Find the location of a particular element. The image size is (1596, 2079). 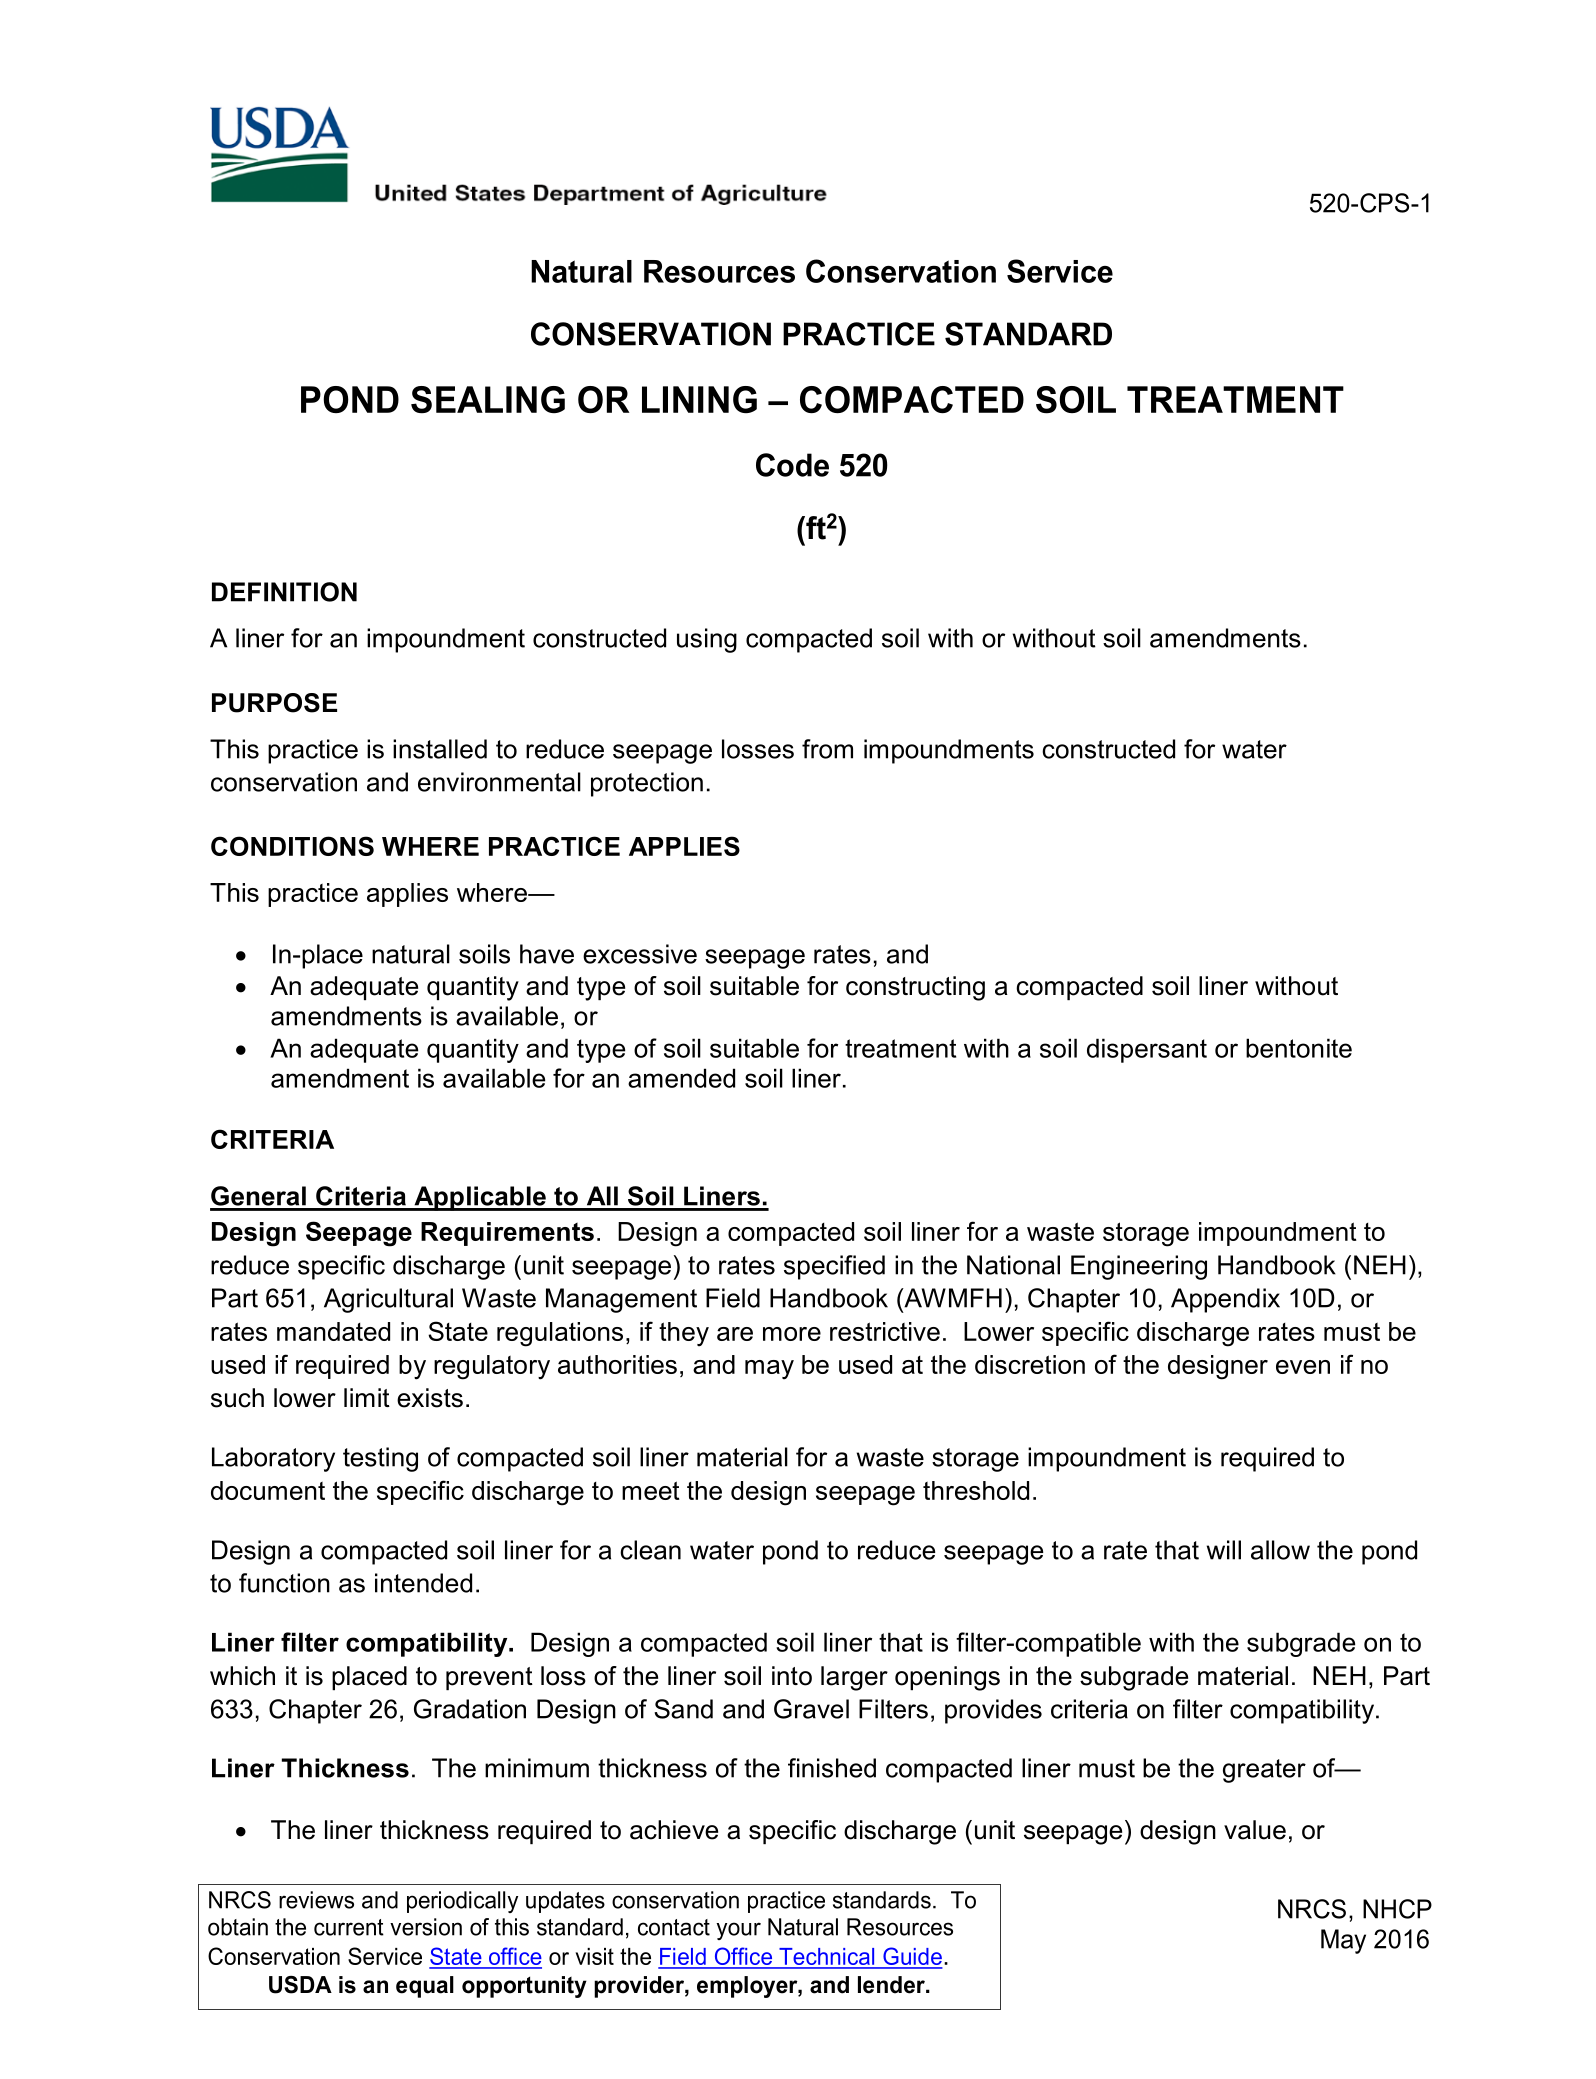

Code is located at coordinates (792, 465).
